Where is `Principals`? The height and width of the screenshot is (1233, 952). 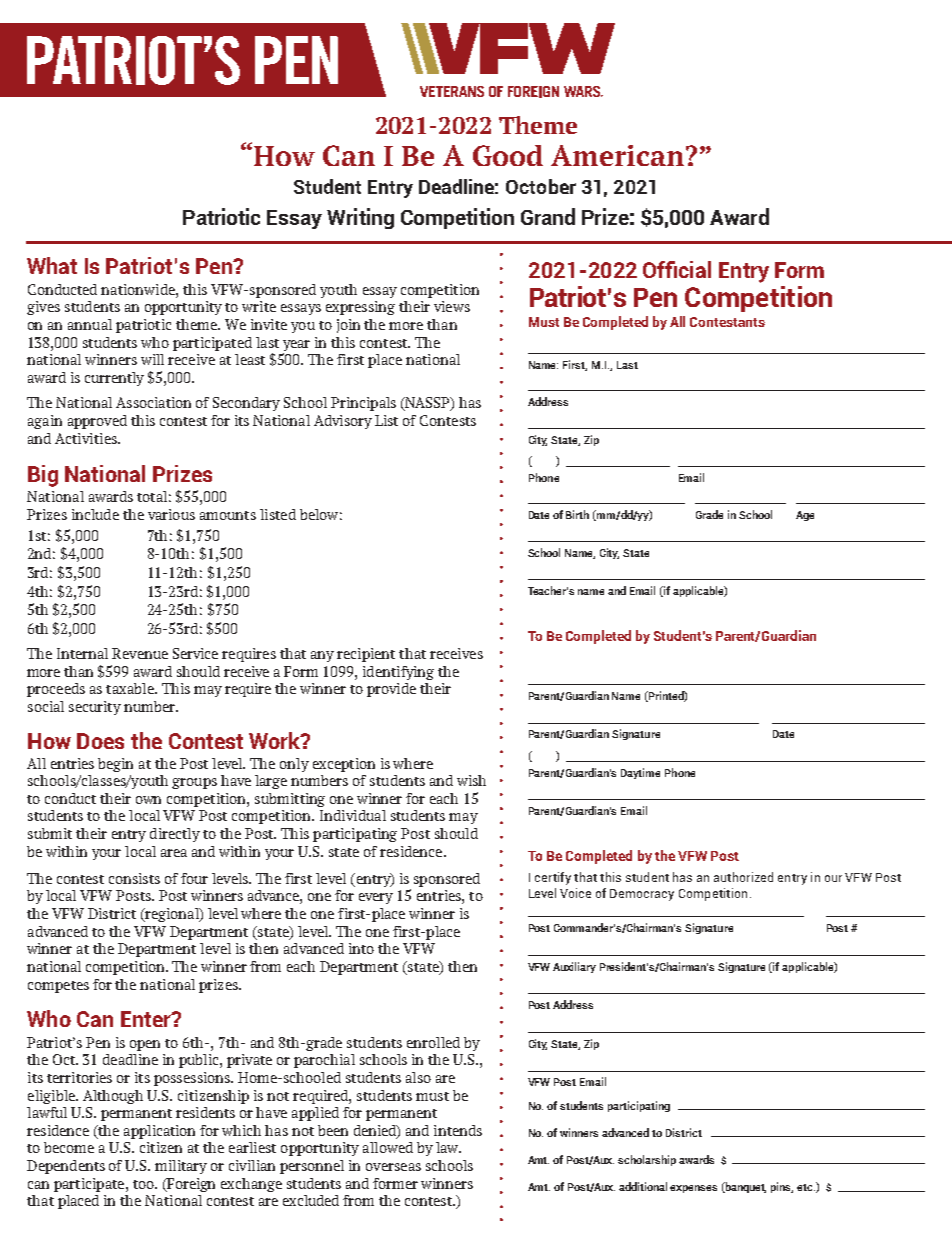 Principals is located at coordinates (363, 404).
